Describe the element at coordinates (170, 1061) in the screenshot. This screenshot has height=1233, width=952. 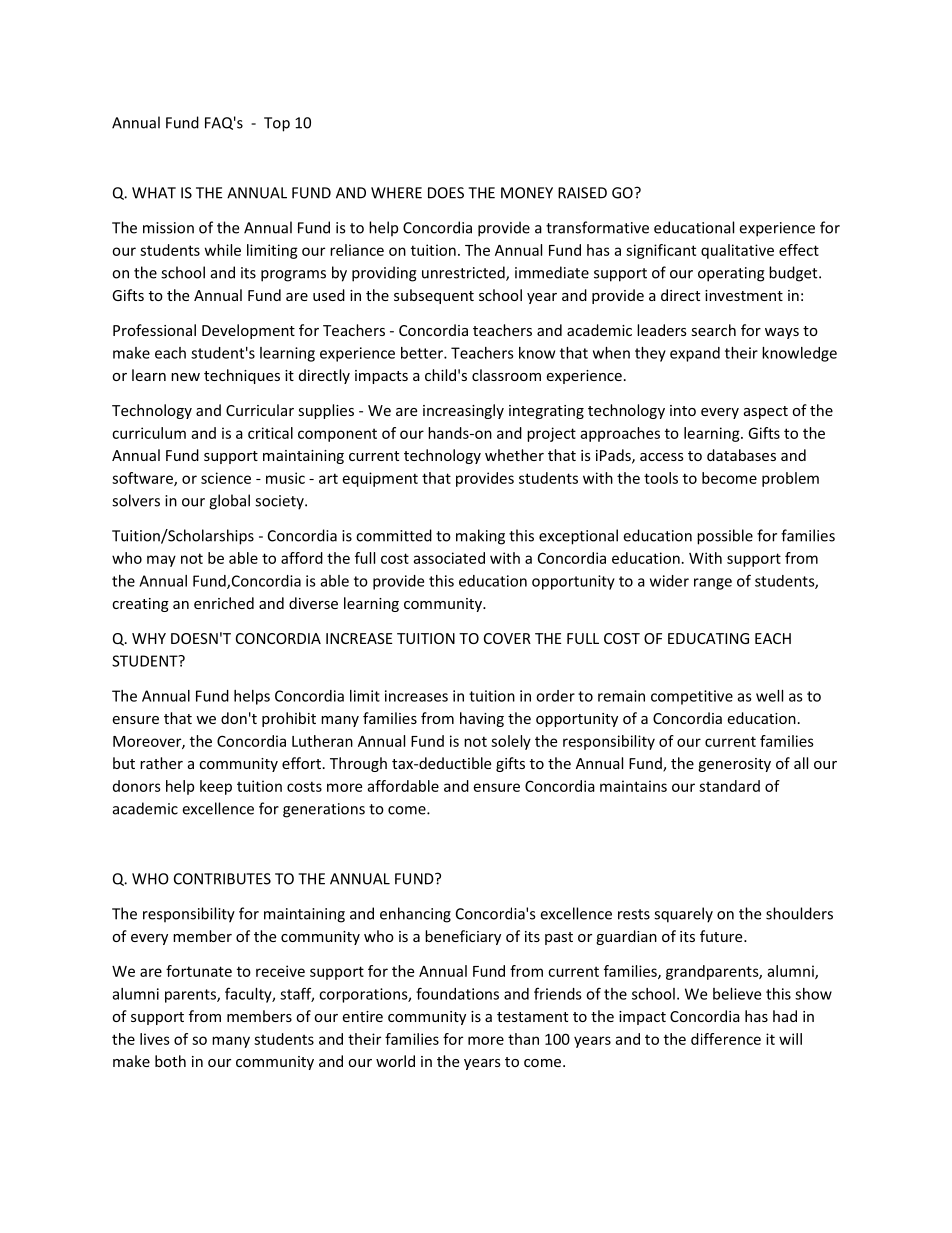
I see `both` at that location.
